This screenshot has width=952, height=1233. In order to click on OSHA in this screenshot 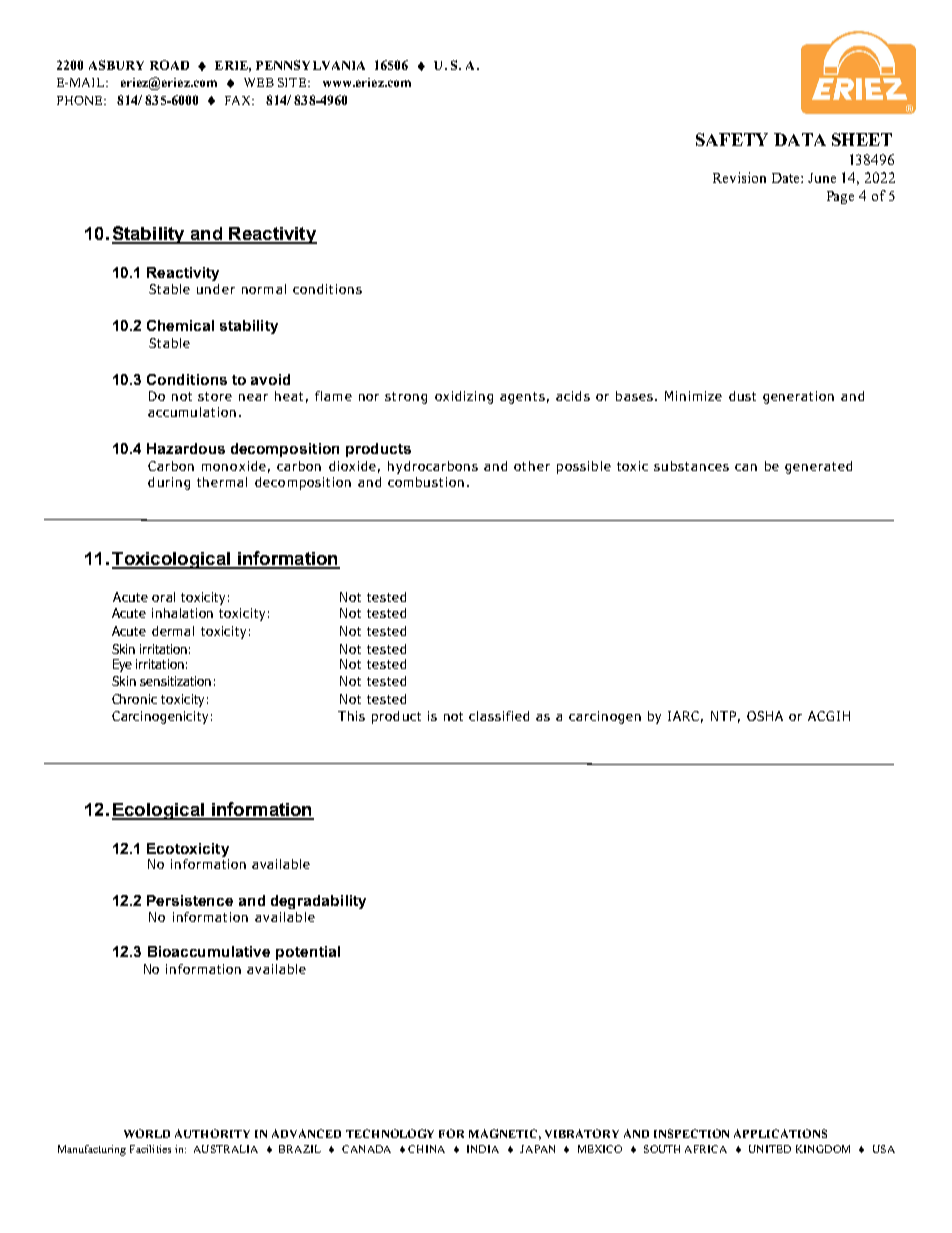, I will do `click(765, 716)`.
